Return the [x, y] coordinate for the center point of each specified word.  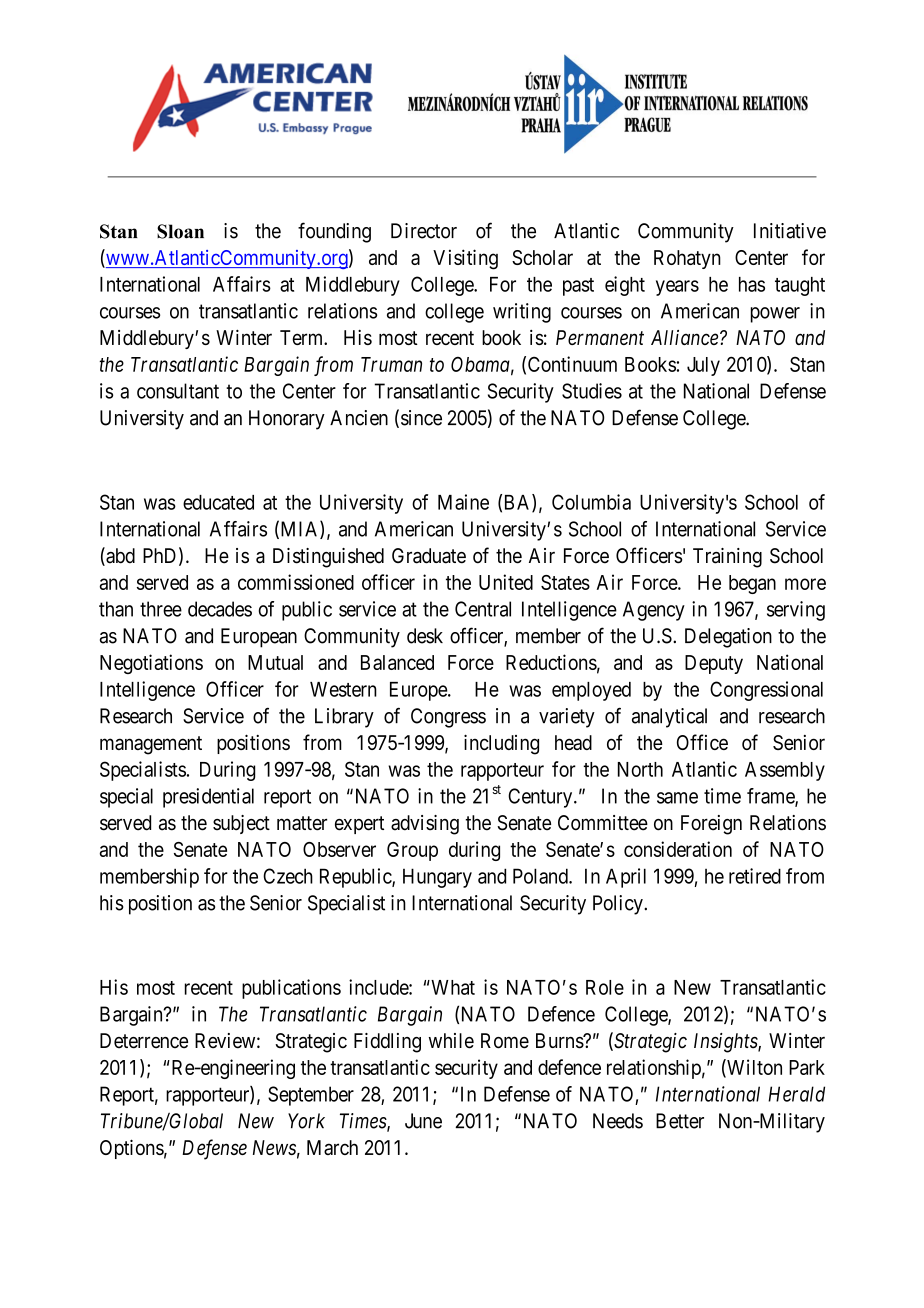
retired [755, 876]
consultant [178, 391]
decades [220, 609]
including [501, 744]
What [452, 987]
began [752, 584]
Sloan [180, 231]
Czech [288, 876]
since [421, 418]
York [306, 1121]
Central [483, 609]
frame [771, 797]
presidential [208, 798]
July [703, 366]
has [752, 284]
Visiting [465, 259]
